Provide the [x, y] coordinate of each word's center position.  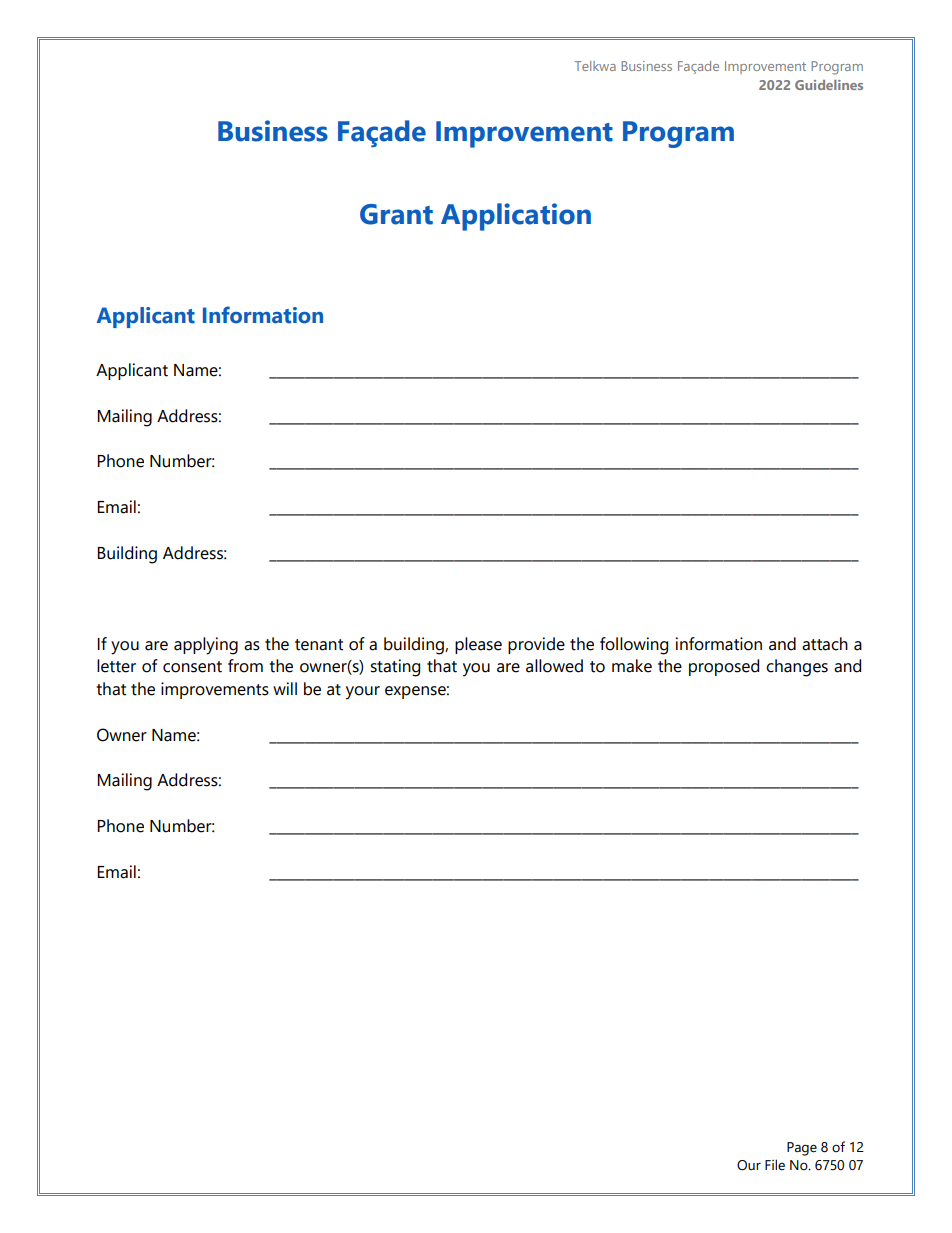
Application [516, 217]
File [775, 1165]
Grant [396, 214]
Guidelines [829, 85]
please [478, 645]
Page [802, 1149]
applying [206, 646]
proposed [724, 667]
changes [797, 668]
